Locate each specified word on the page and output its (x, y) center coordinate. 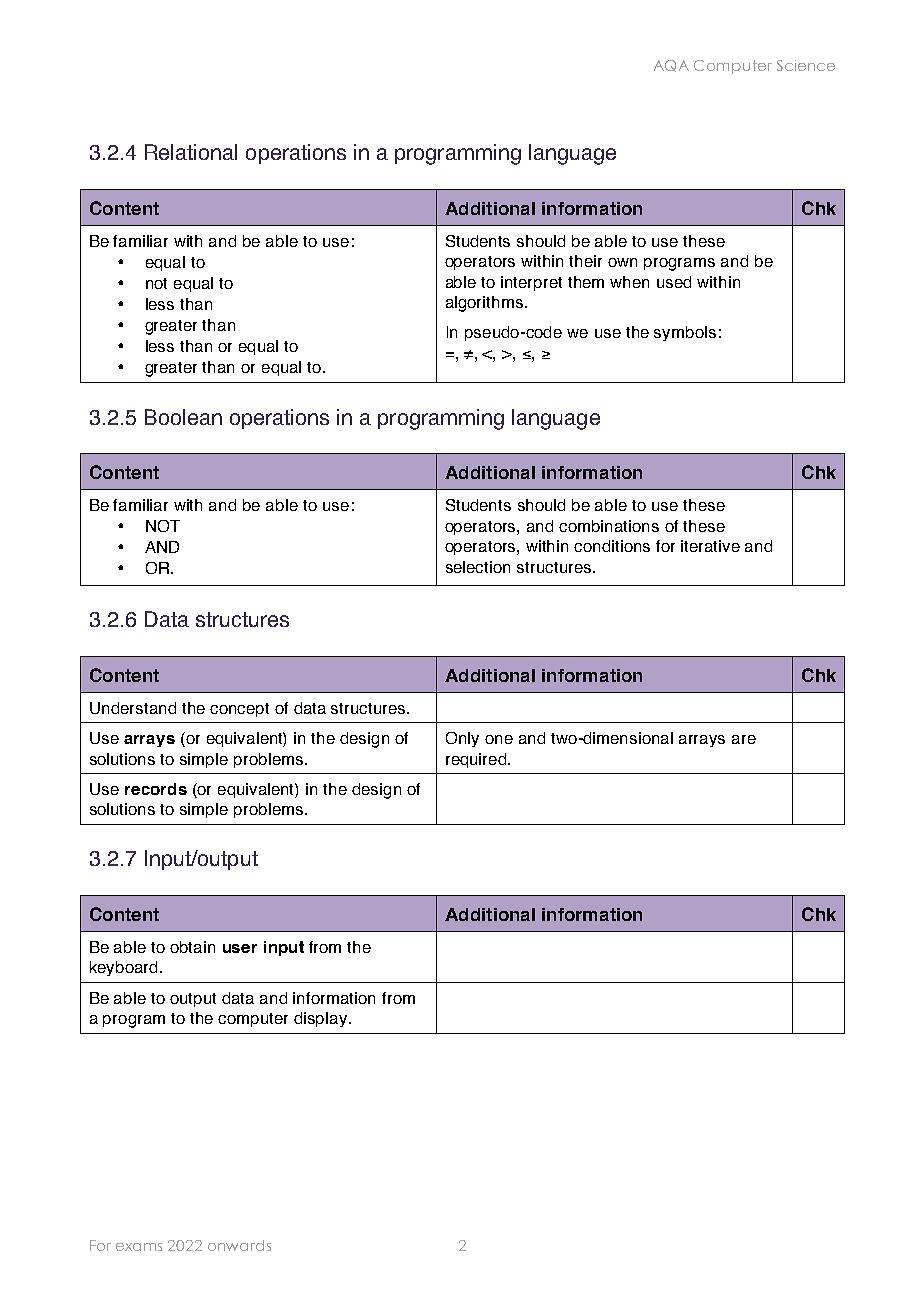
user (240, 948)
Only (462, 739)
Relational (191, 152)
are (744, 739)
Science (806, 65)
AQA (671, 66)
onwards (239, 1245)
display (322, 1019)
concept (239, 710)
